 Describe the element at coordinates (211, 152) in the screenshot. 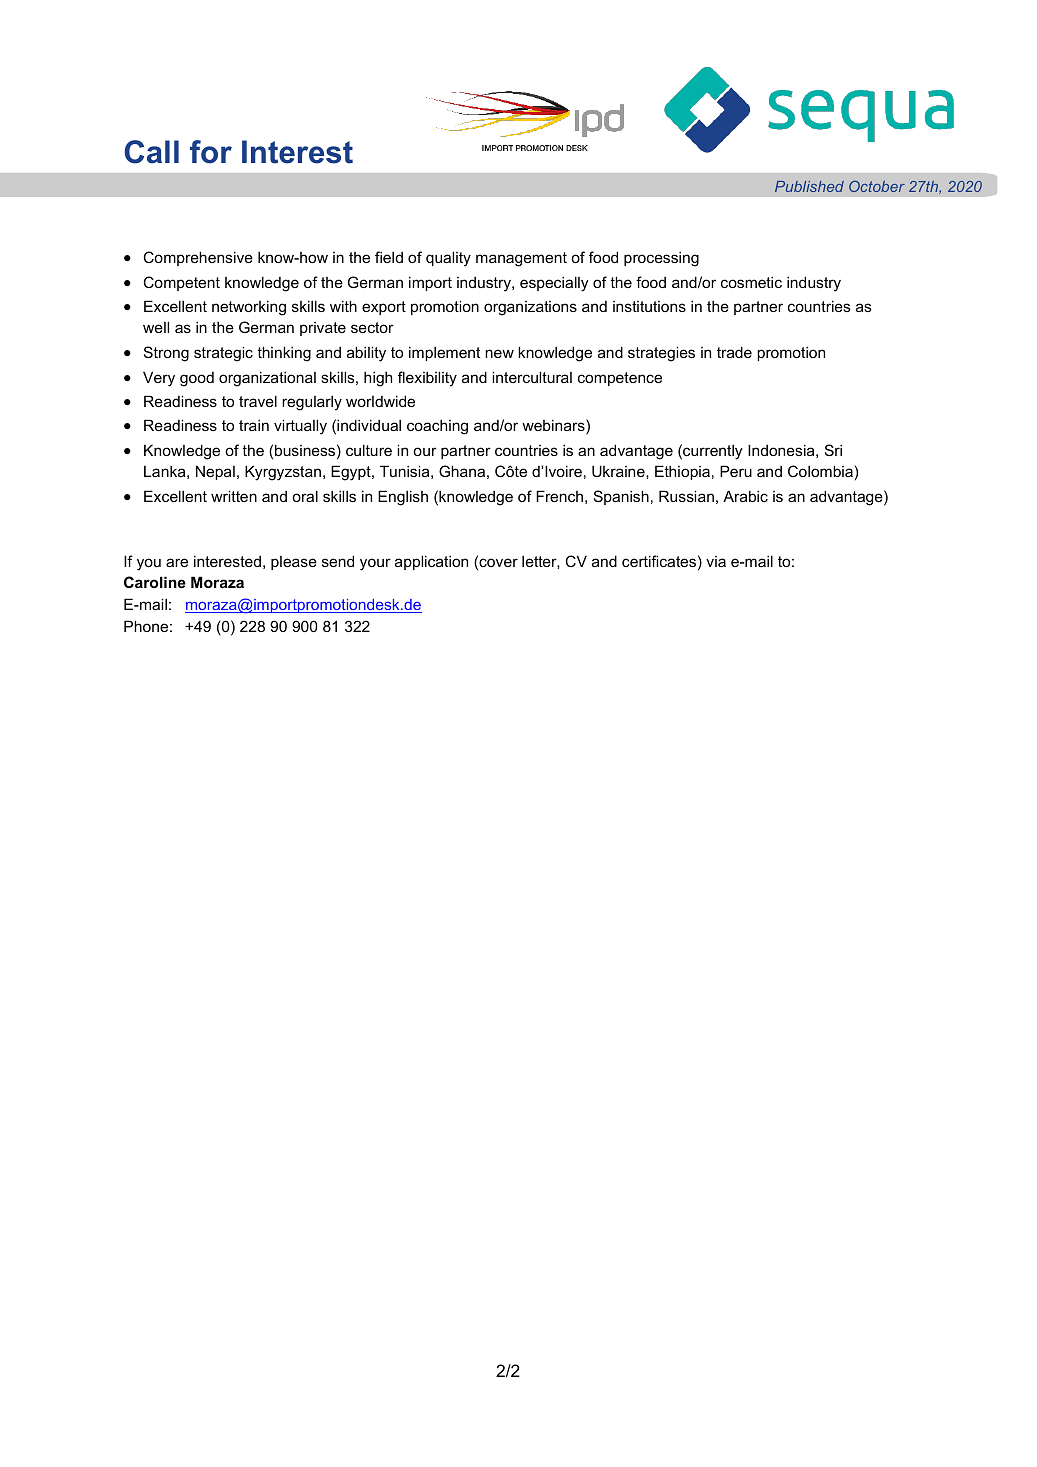

I see `for` at that location.
